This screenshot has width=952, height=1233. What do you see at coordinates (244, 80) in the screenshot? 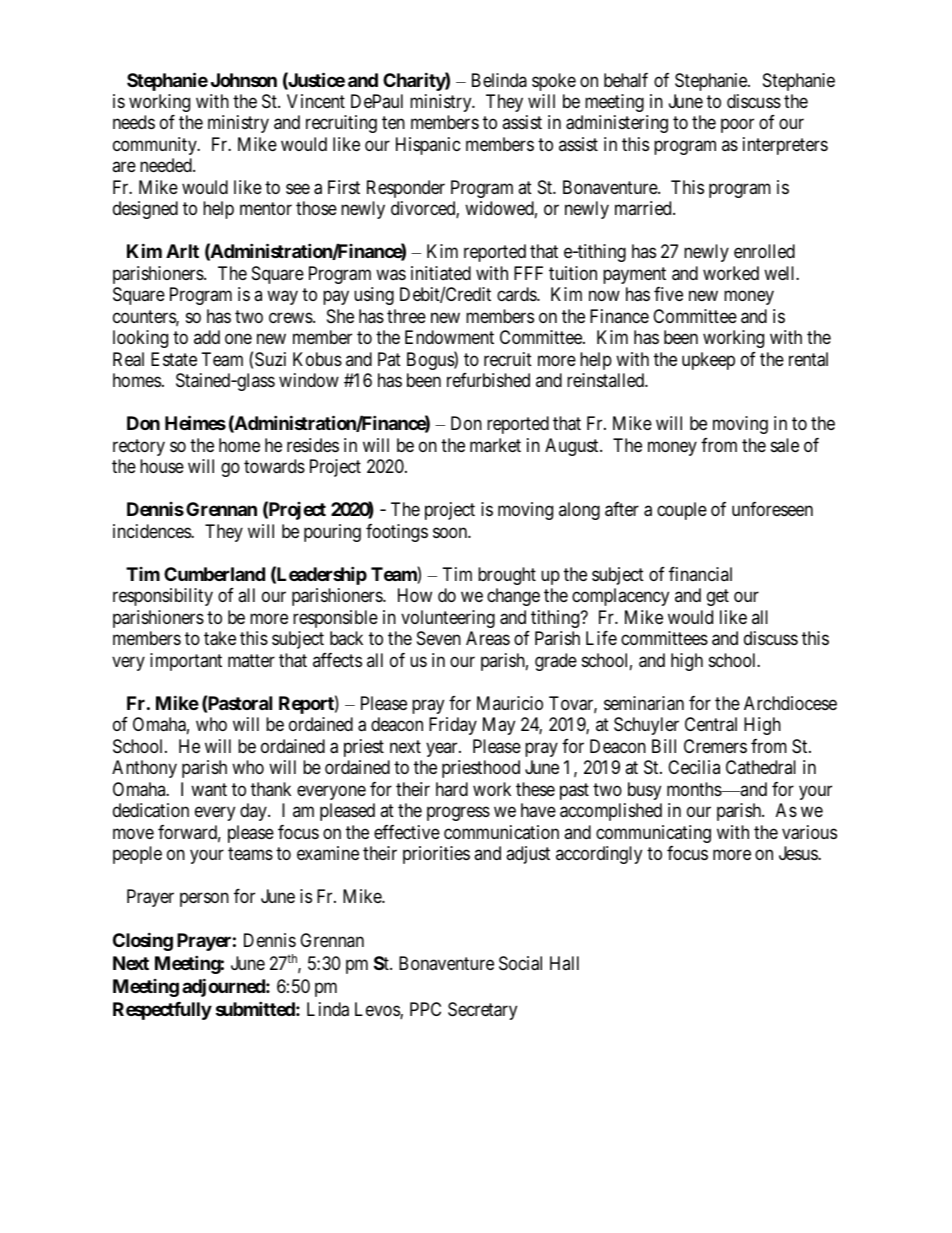
I see `Johnson` at bounding box center [244, 80].
